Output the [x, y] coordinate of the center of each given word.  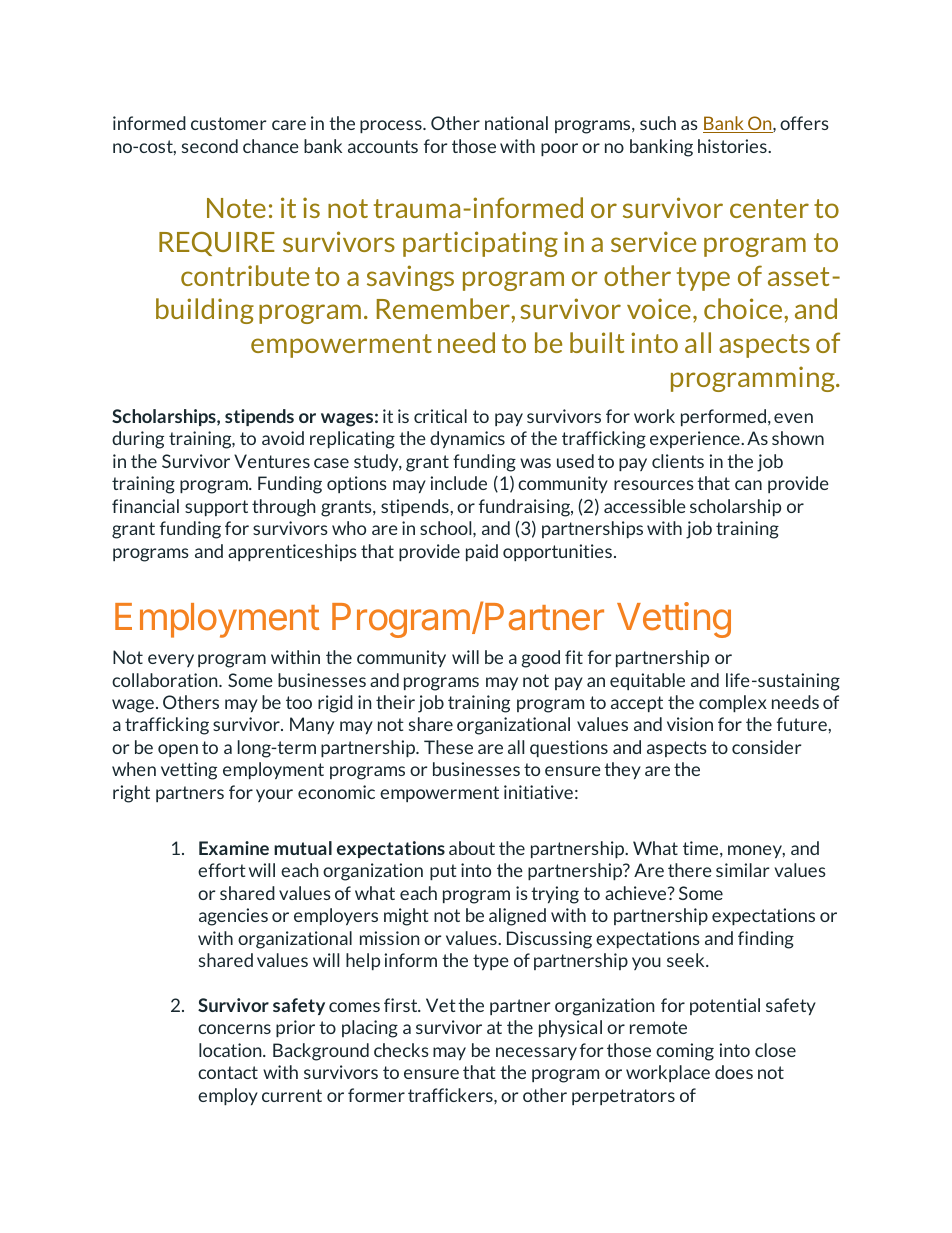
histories [733, 146]
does [734, 1072]
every [171, 660]
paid [482, 552]
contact [228, 1072]
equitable [647, 681]
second [210, 146]
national [516, 123]
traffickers [451, 1095]
